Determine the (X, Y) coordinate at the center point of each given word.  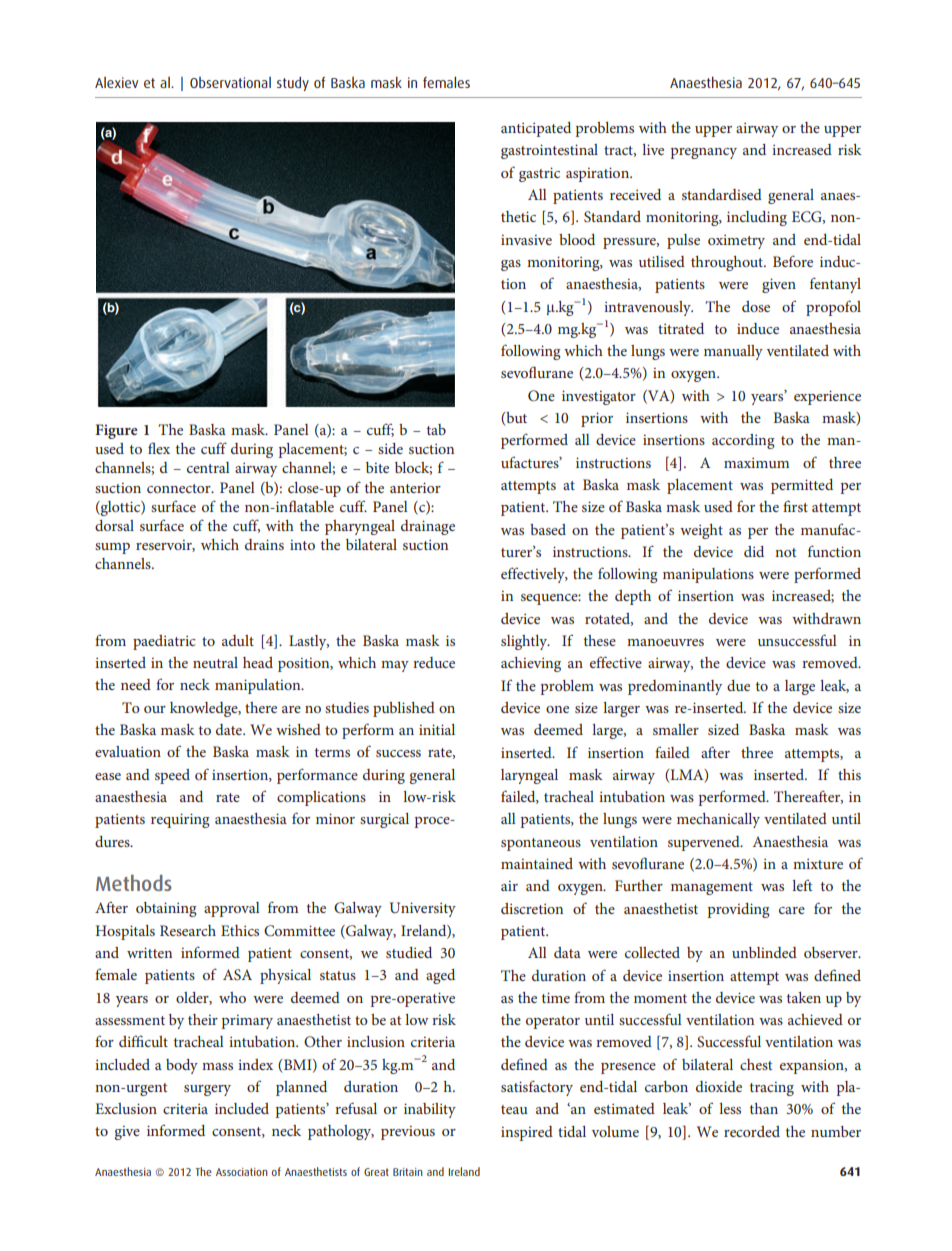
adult (238, 640)
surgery (207, 1090)
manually (733, 352)
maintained (537, 863)
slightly (525, 642)
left (802, 885)
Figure (116, 431)
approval (232, 909)
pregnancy (703, 153)
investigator (599, 397)
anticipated (536, 129)
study (293, 83)
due (738, 685)
